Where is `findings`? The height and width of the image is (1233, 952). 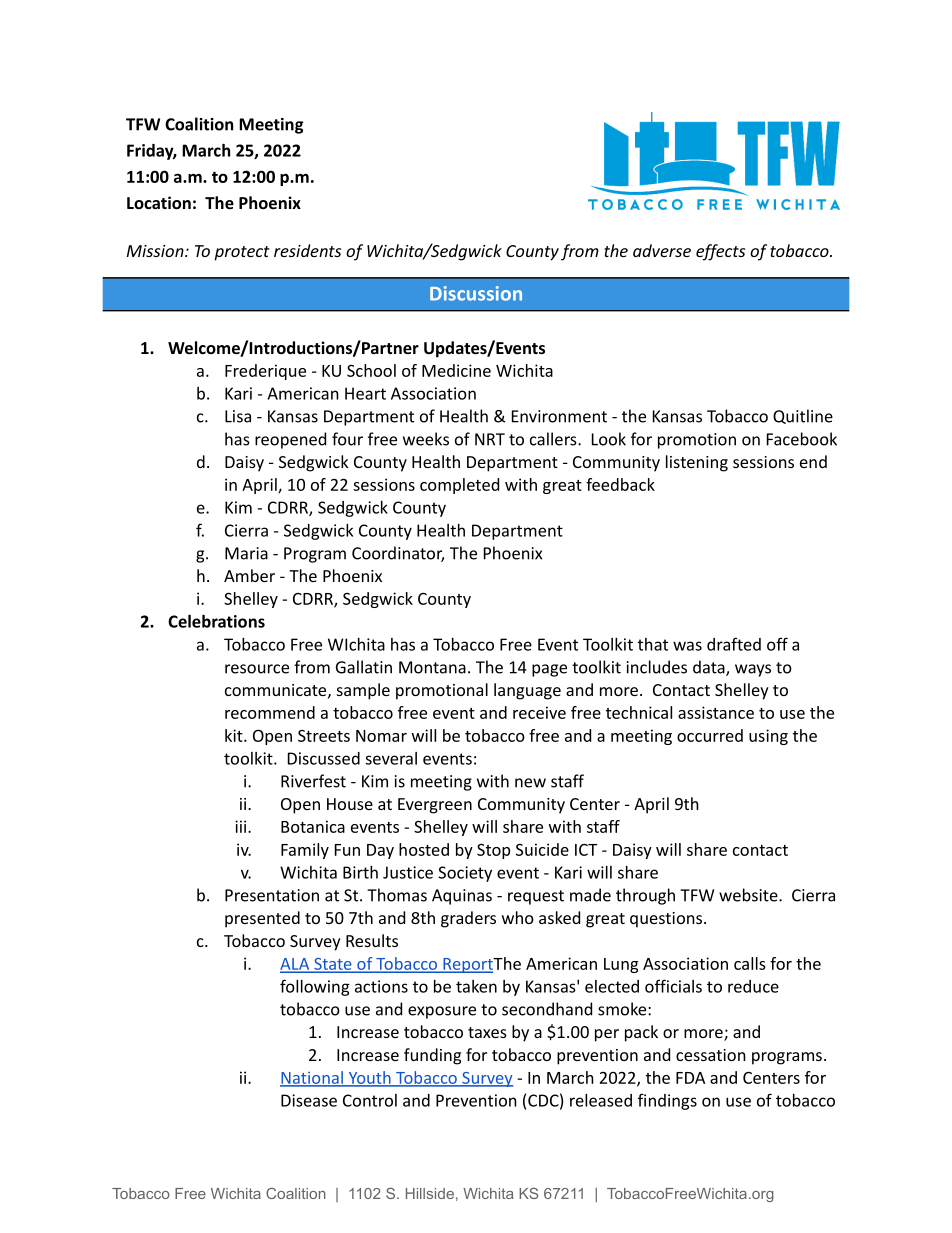
findings is located at coordinates (667, 1101).
